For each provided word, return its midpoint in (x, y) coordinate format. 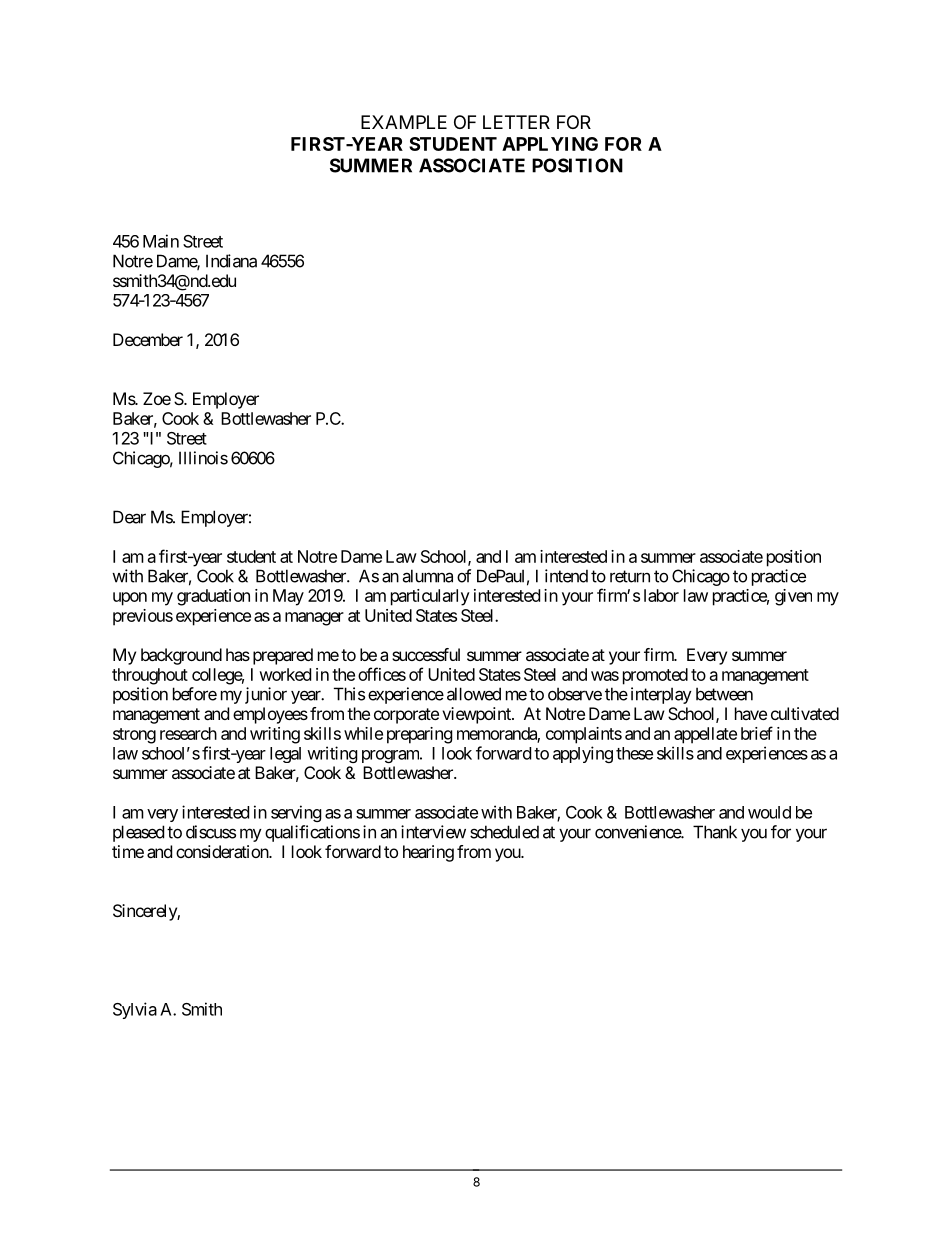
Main (161, 241)
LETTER (516, 122)
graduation (213, 597)
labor (661, 595)
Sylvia (135, 1010)
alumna (427, 576)
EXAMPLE (404, 122)
